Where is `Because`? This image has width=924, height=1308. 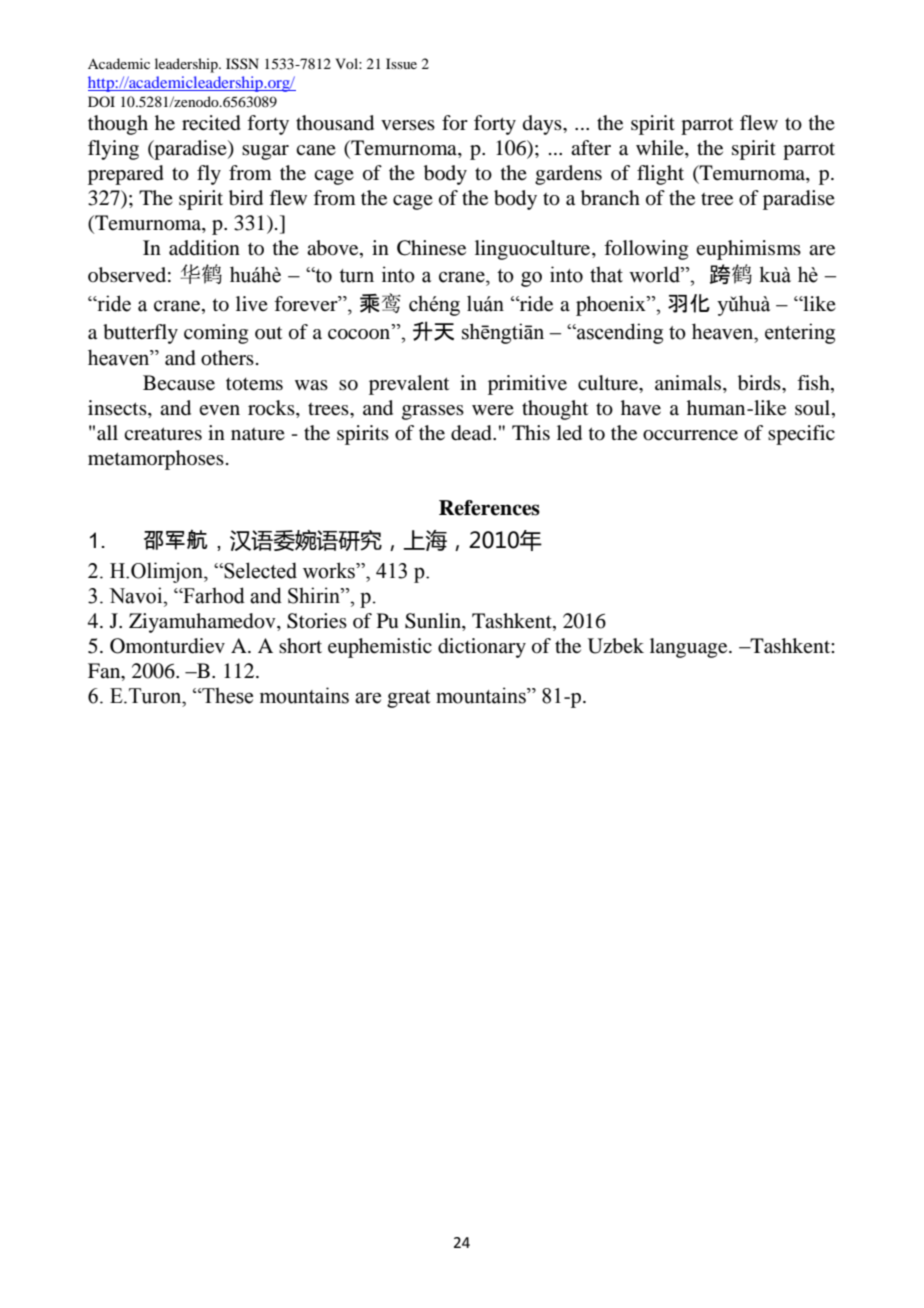
Because is located at coordinates (179, 383).
